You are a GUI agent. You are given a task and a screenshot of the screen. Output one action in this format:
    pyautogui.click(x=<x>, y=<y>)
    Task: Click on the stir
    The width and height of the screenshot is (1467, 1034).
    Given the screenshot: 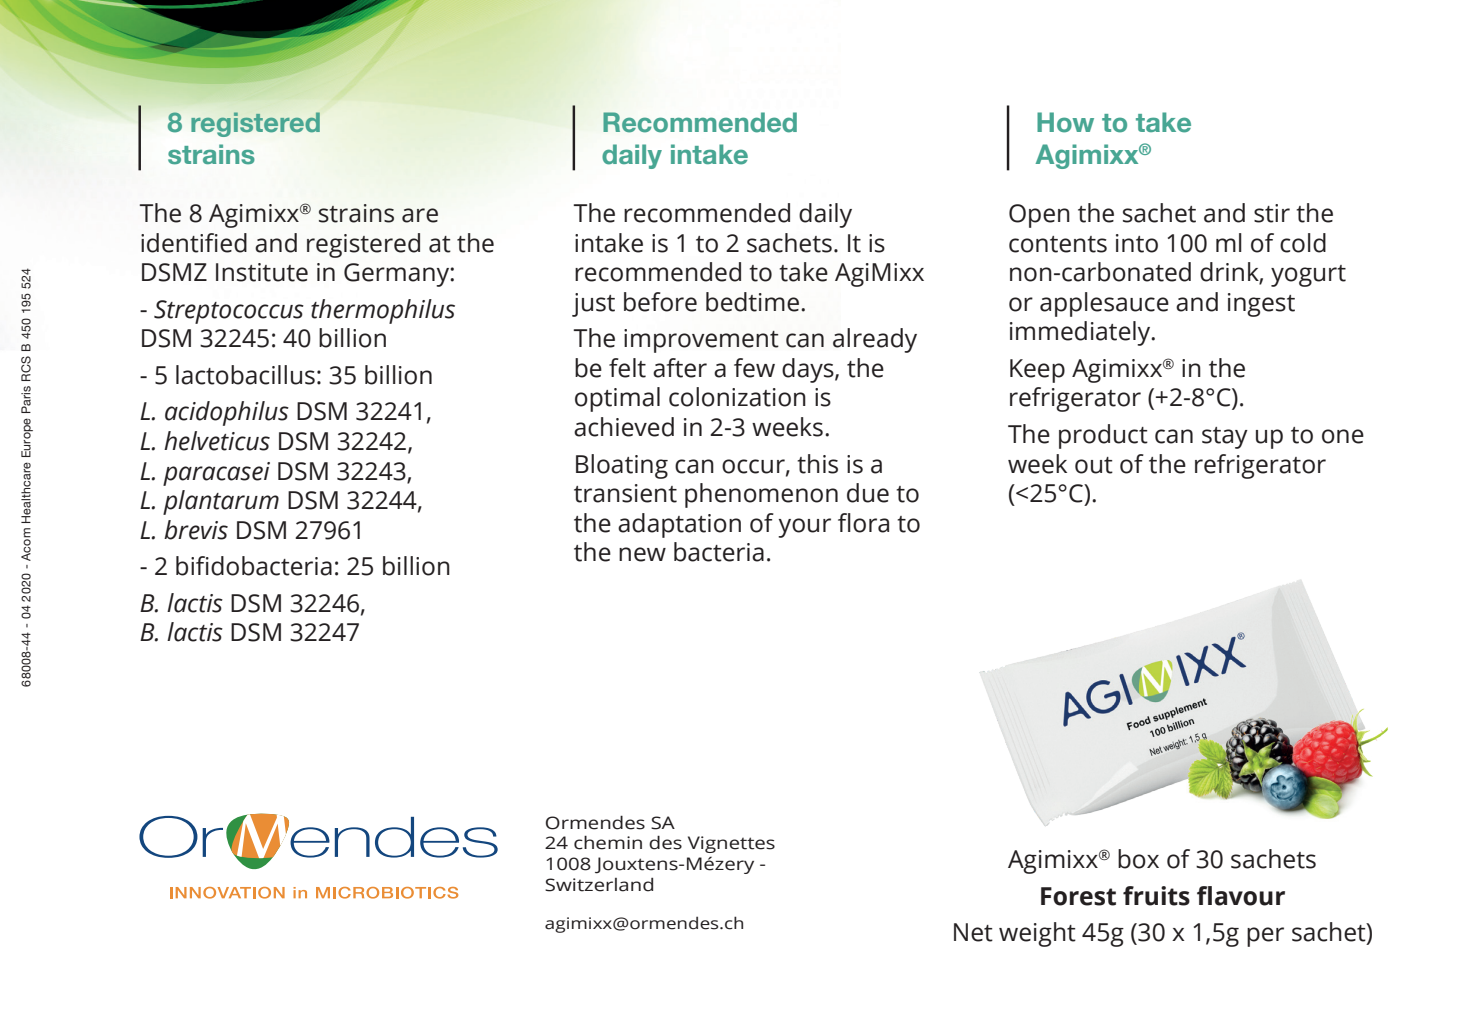 What is the action you would take?
    pyautogui.click(x=1272, y=213)
